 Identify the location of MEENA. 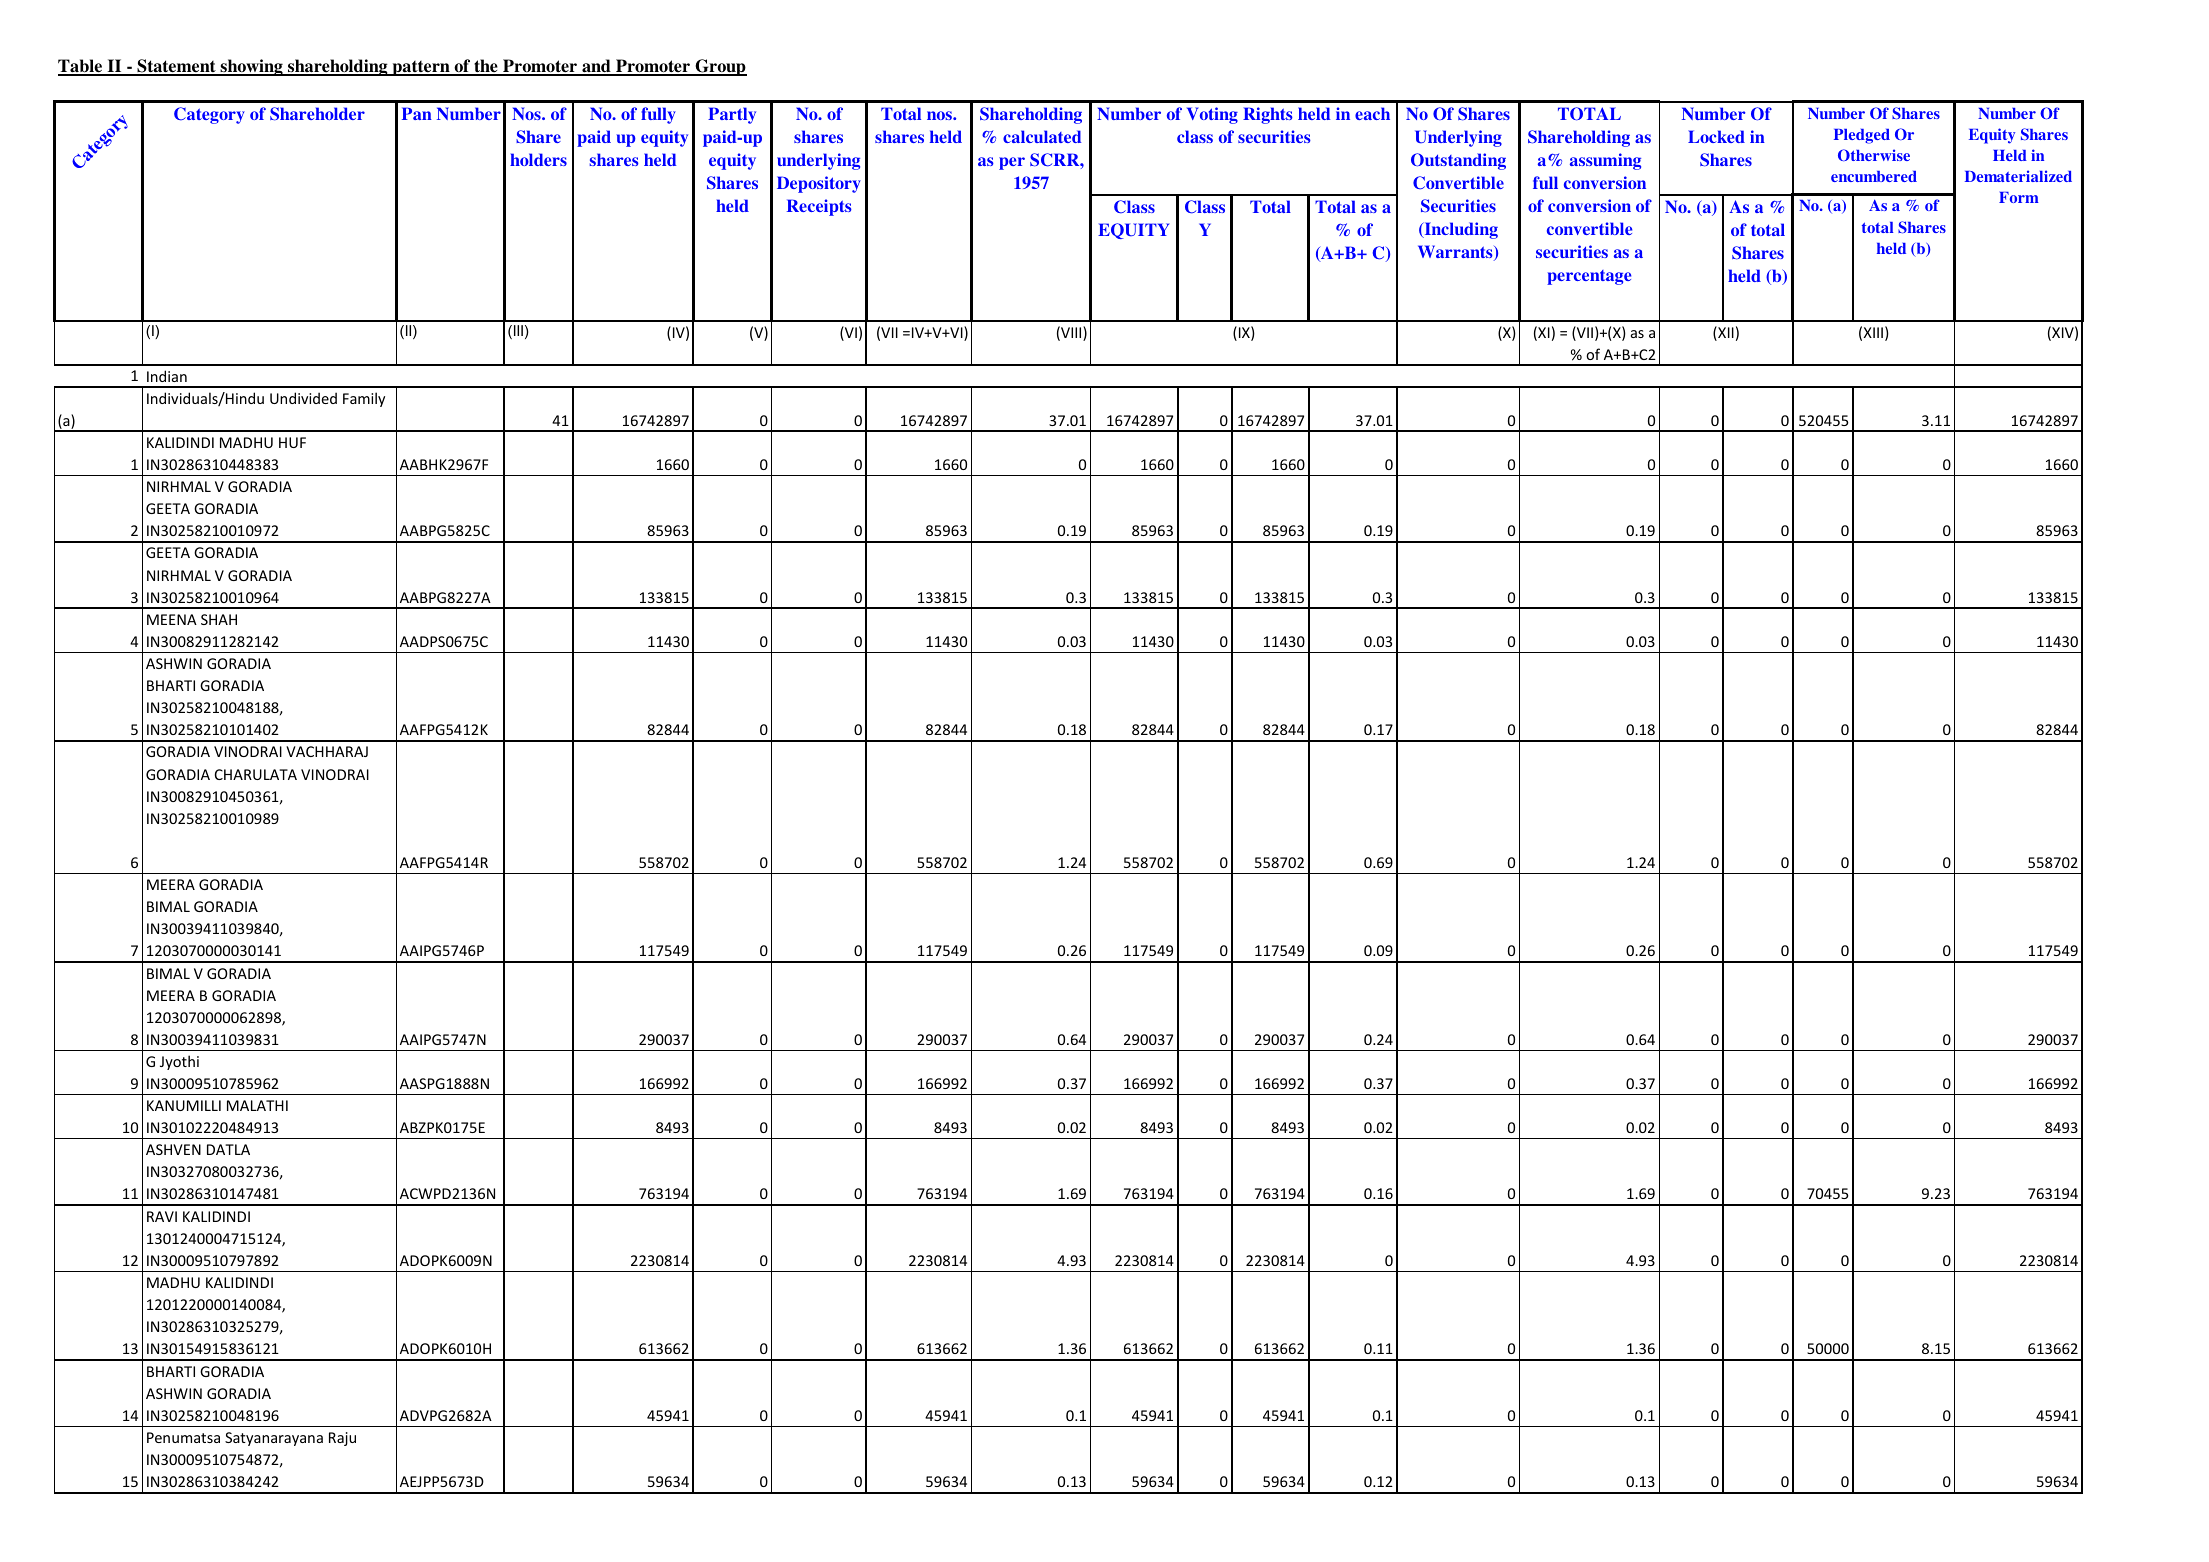
(172, 619).
